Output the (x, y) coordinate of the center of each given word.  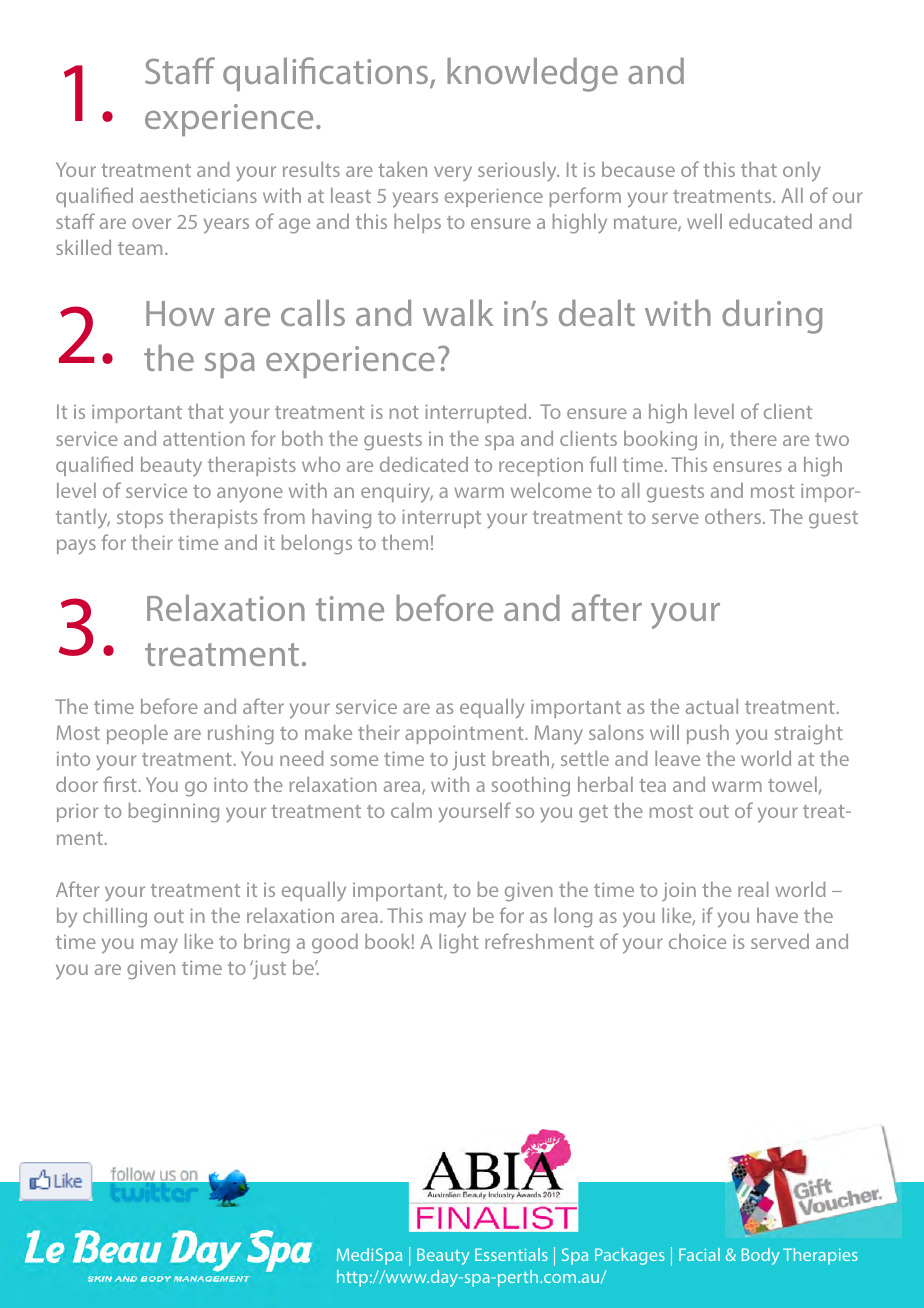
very (453, 173)
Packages (630, 1256)
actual (712, 706)
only (802, 172)
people (137, 734)
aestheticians (198, 195)
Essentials (511, 1254)
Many (559, 735)
